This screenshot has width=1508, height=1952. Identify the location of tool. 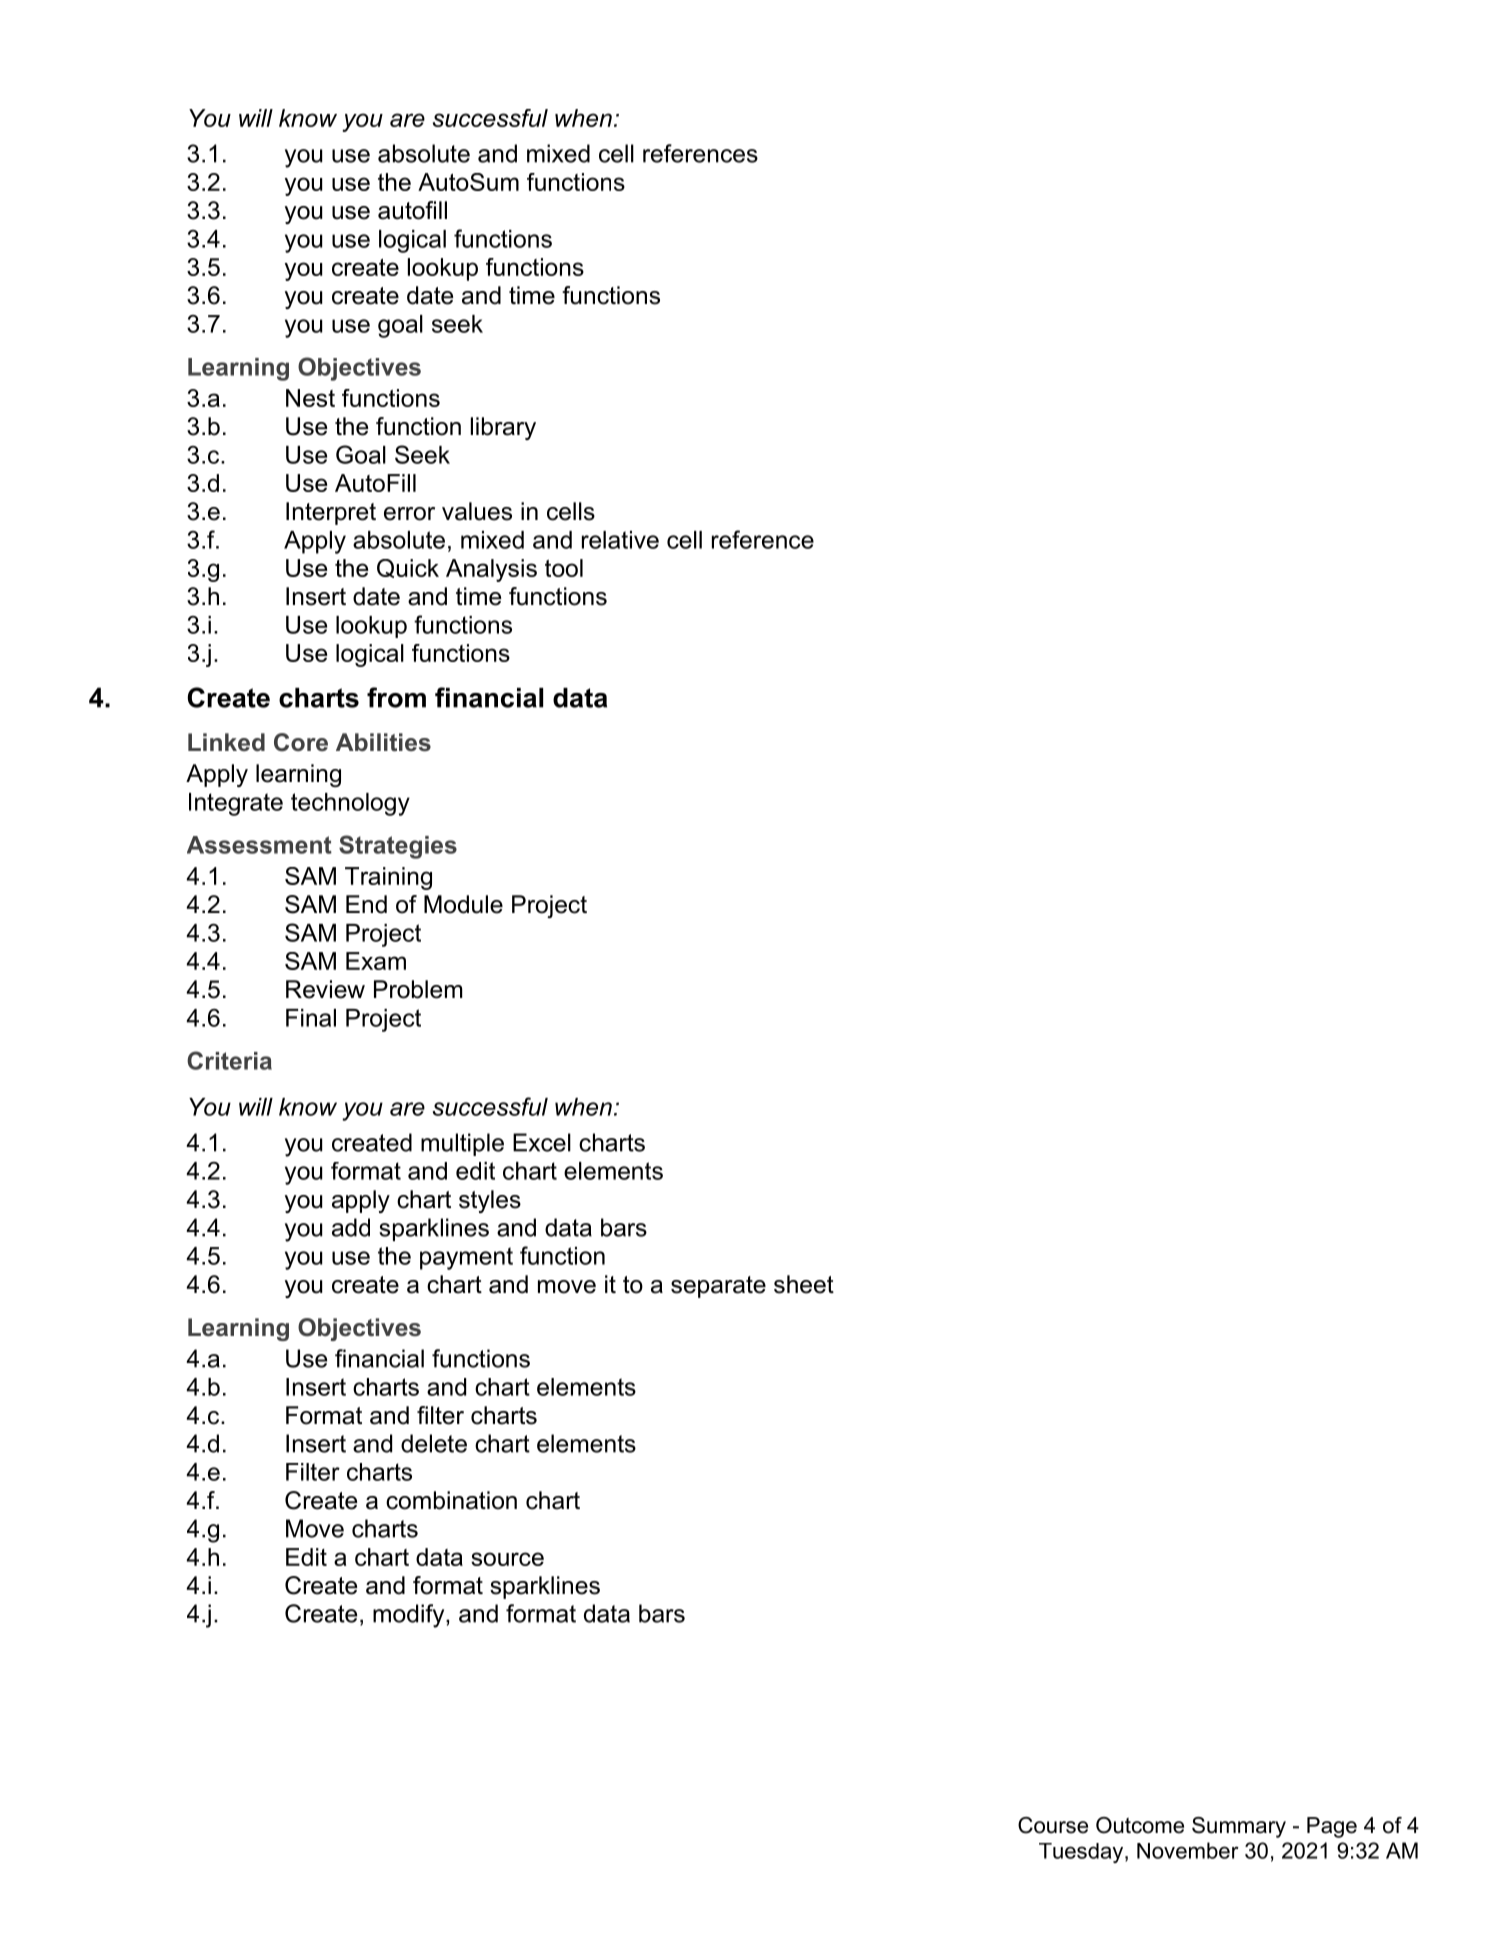
(564, 568).
